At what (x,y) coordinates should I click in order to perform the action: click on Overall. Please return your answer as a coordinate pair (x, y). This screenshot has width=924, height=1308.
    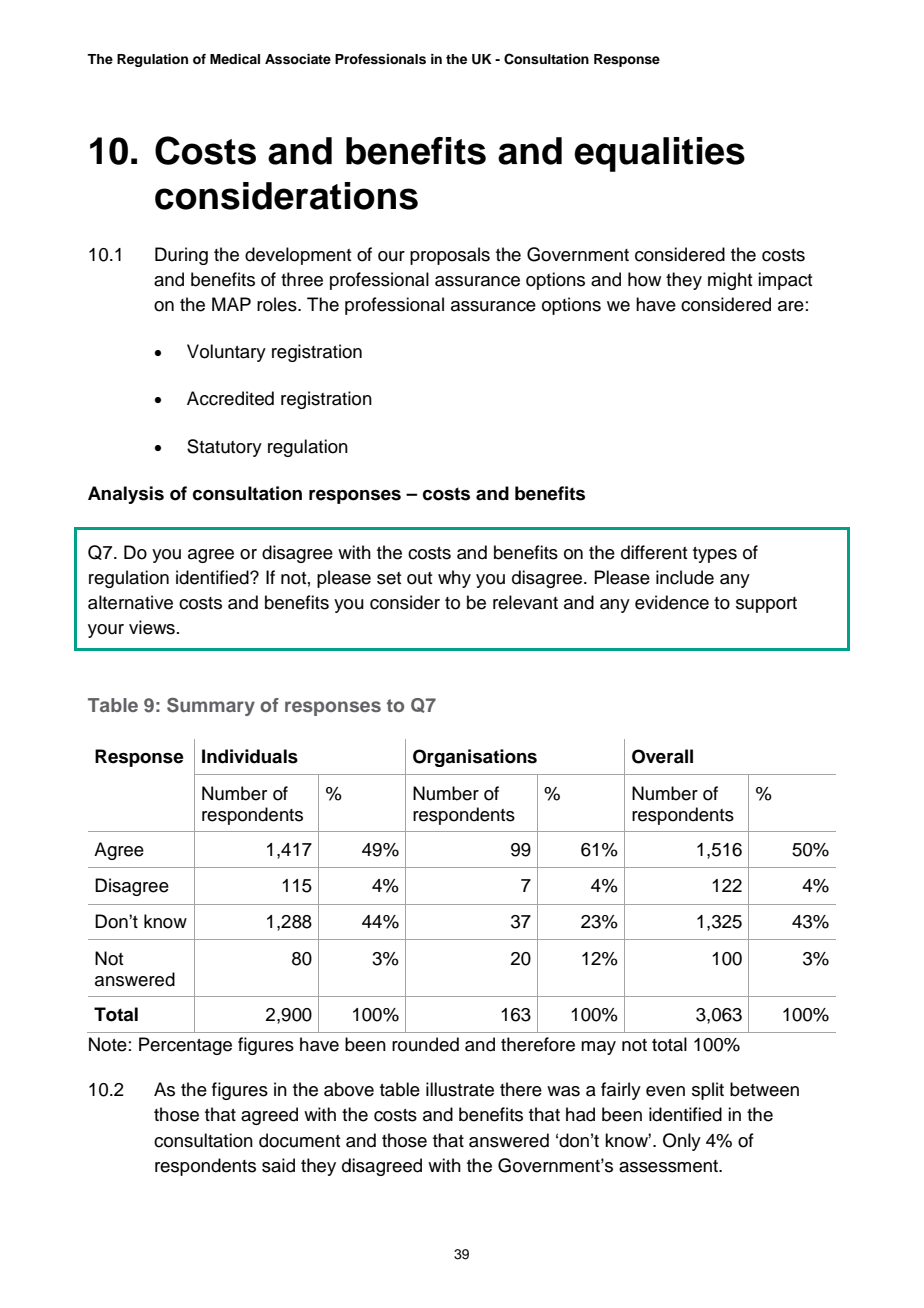
    Looking at the image, I should click on (662, 756).
